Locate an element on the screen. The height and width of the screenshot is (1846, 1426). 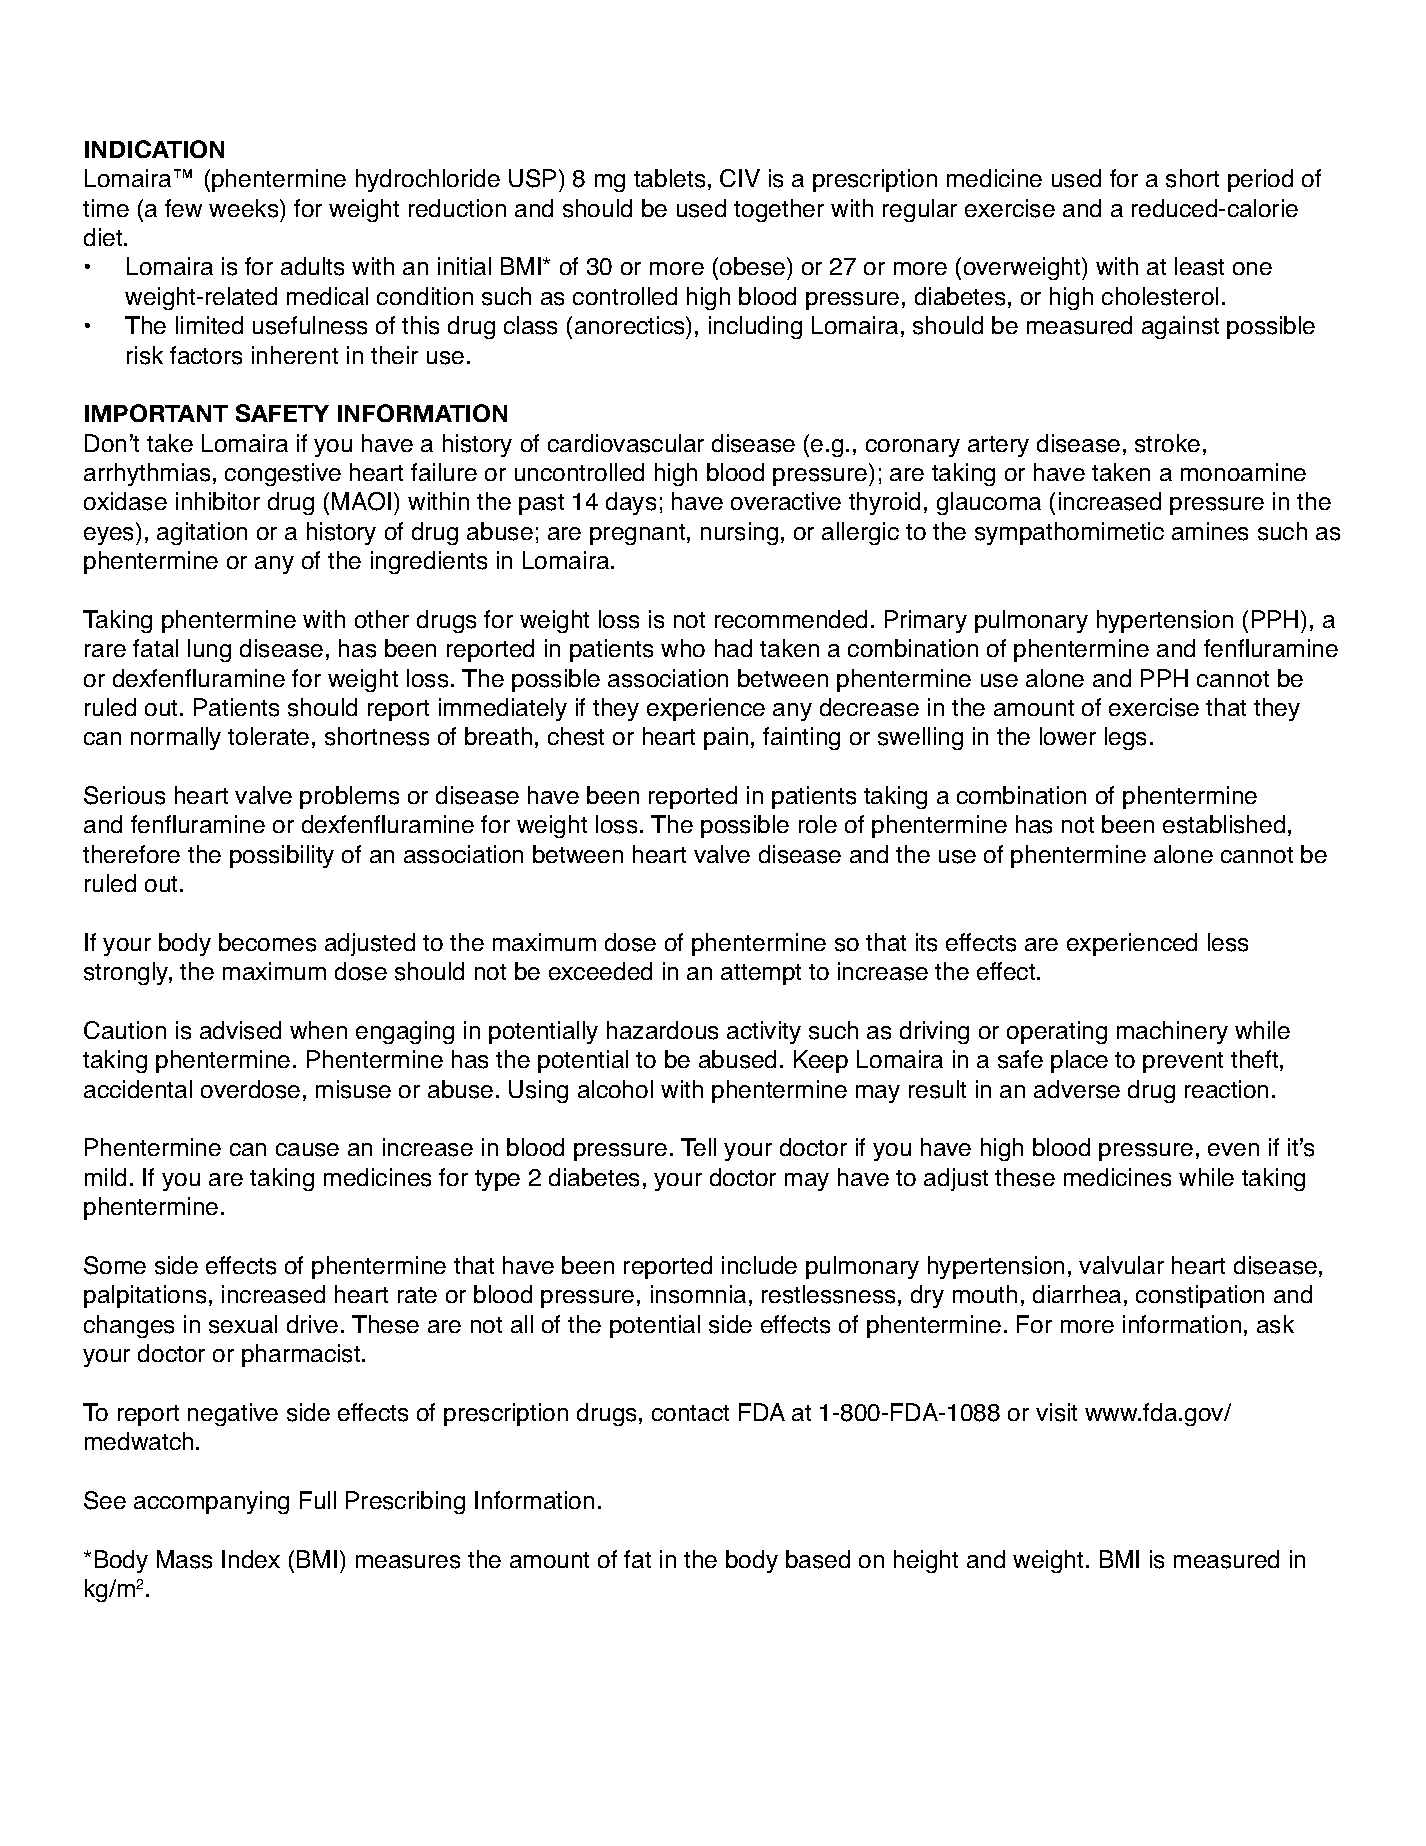
advised is located at coordinates (240, 1030).
